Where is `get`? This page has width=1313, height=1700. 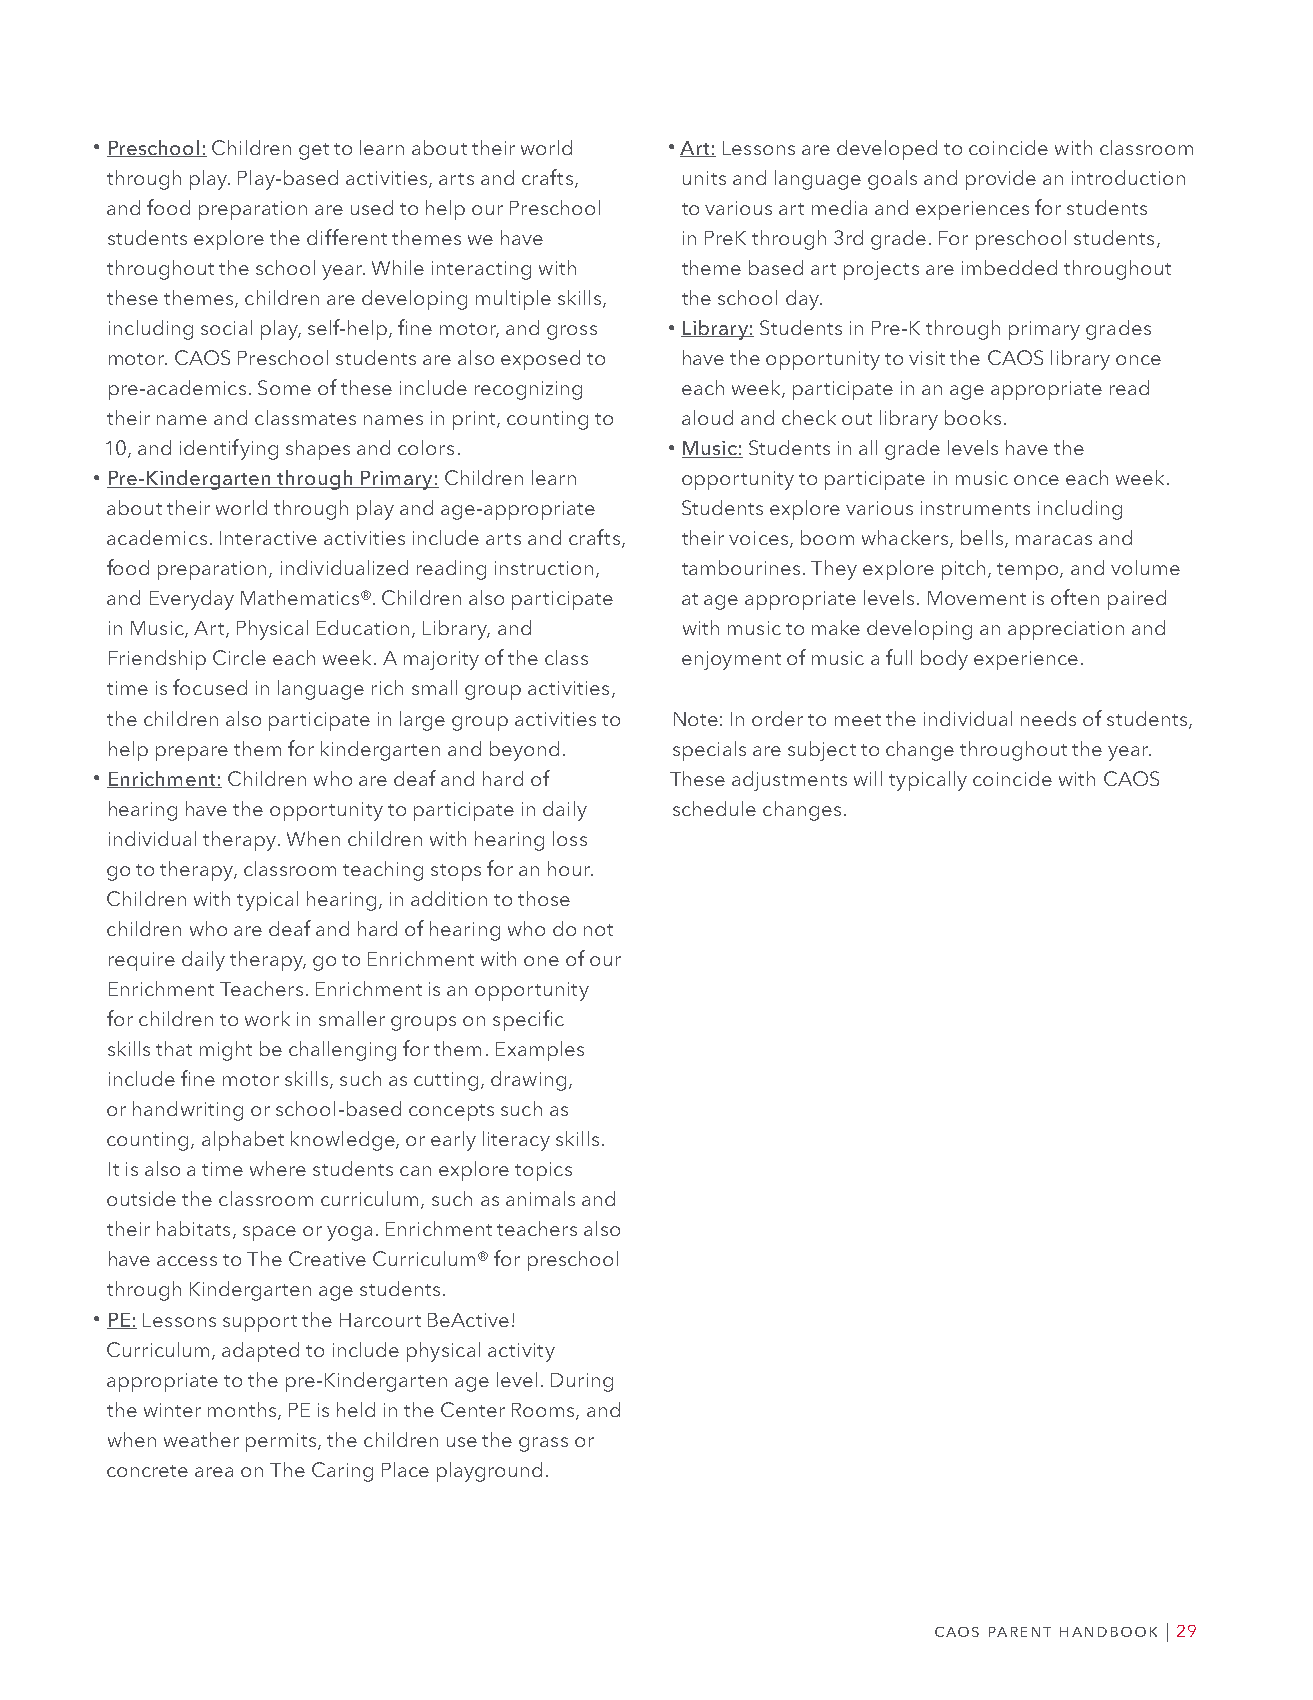
get is located at coordinates (314, 151).
